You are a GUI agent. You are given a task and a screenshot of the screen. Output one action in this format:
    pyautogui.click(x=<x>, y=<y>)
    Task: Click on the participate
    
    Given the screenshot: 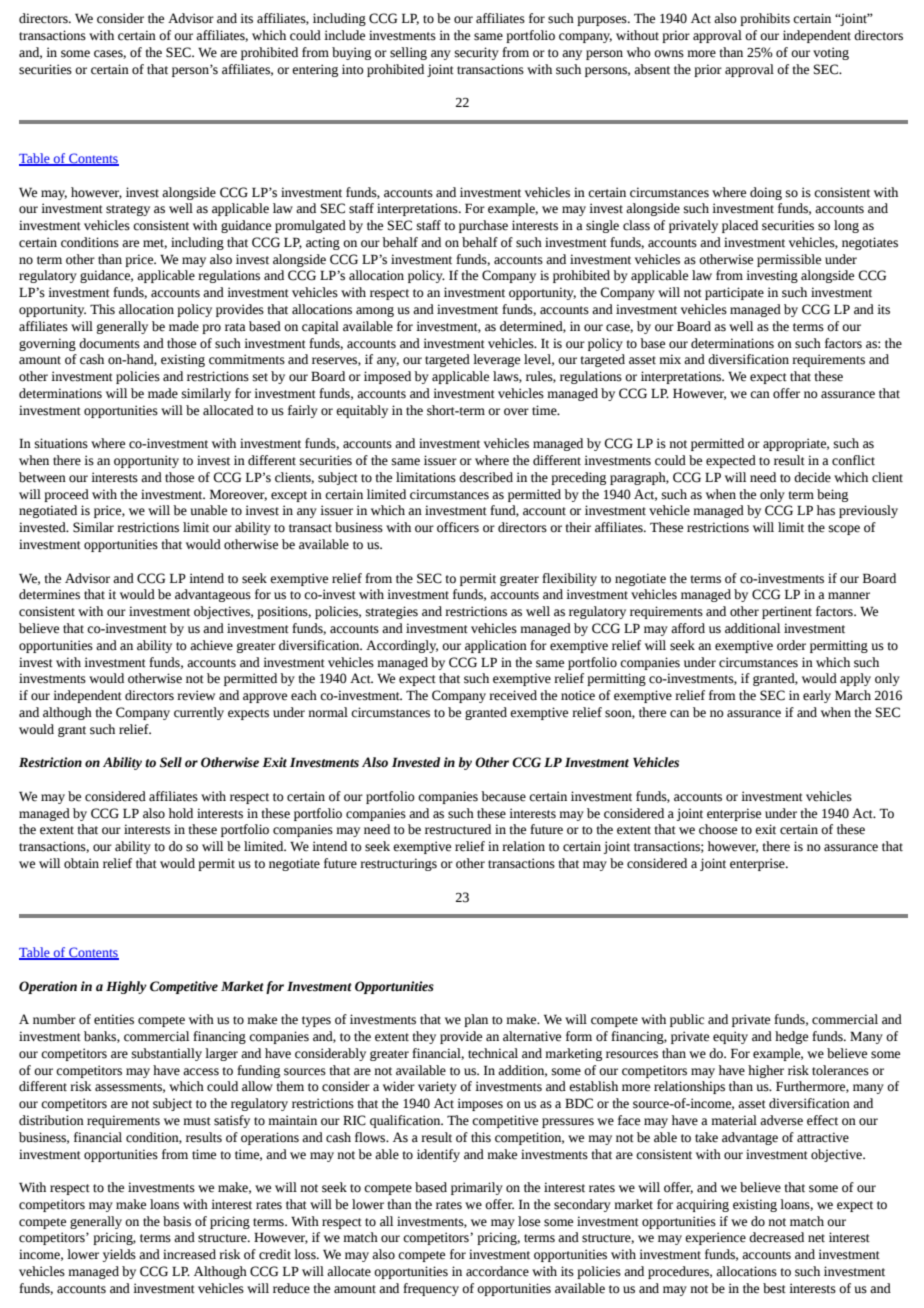 What is the action you would take?
    pyautogui.click(x=734, y=293)
